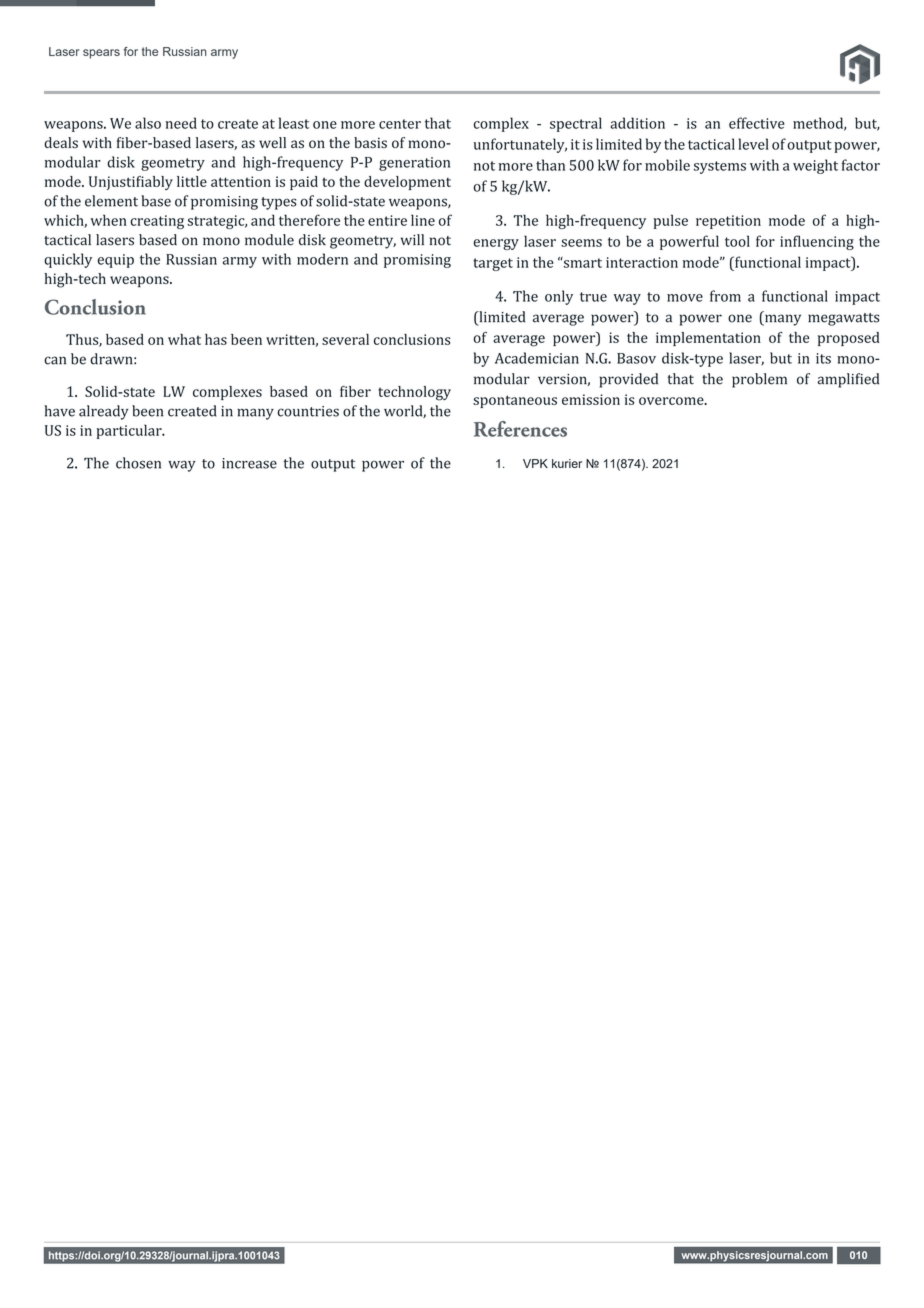 The image size is (924, 1308). I want to click on equip, so click(116, 261).
